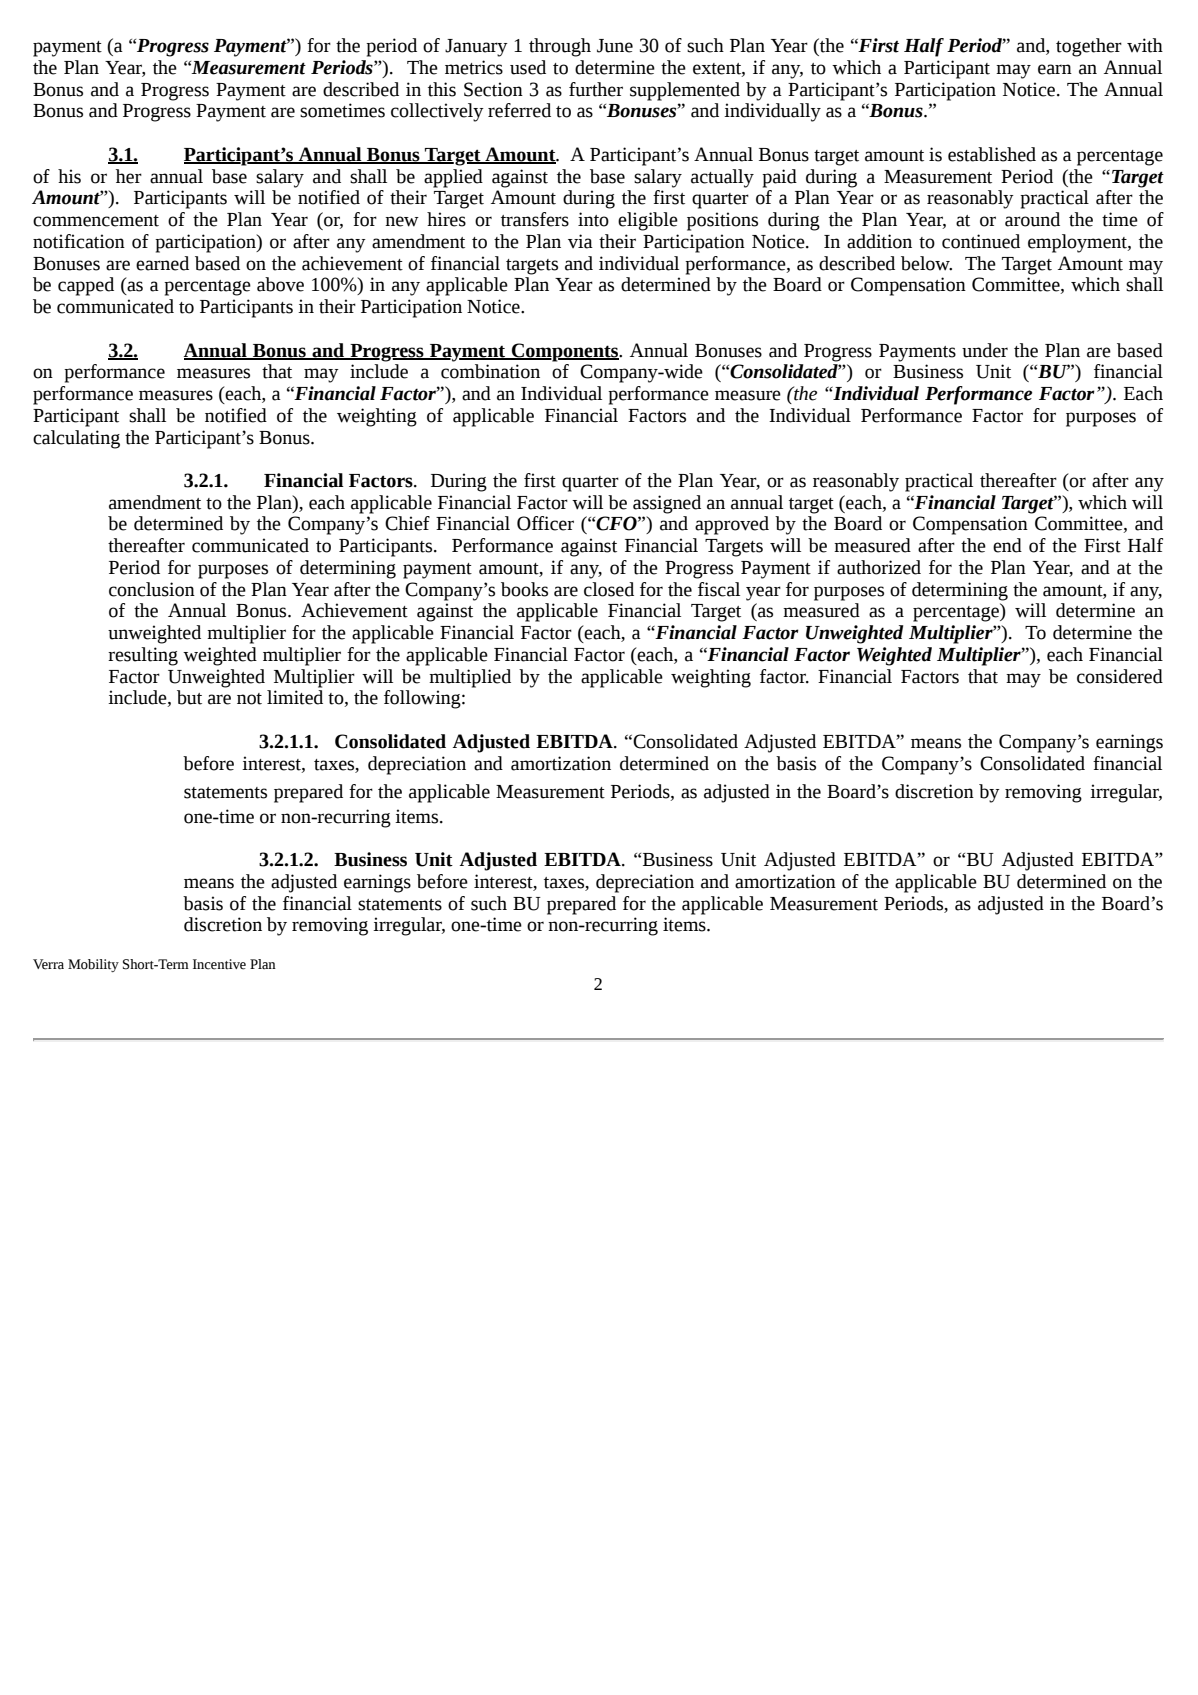 The height and width of the screenshot is (1695, 1198). What do you see at coordinates (219, 964) in the screenshot?
I see `Incentive` at bounding box center [219, 964].
